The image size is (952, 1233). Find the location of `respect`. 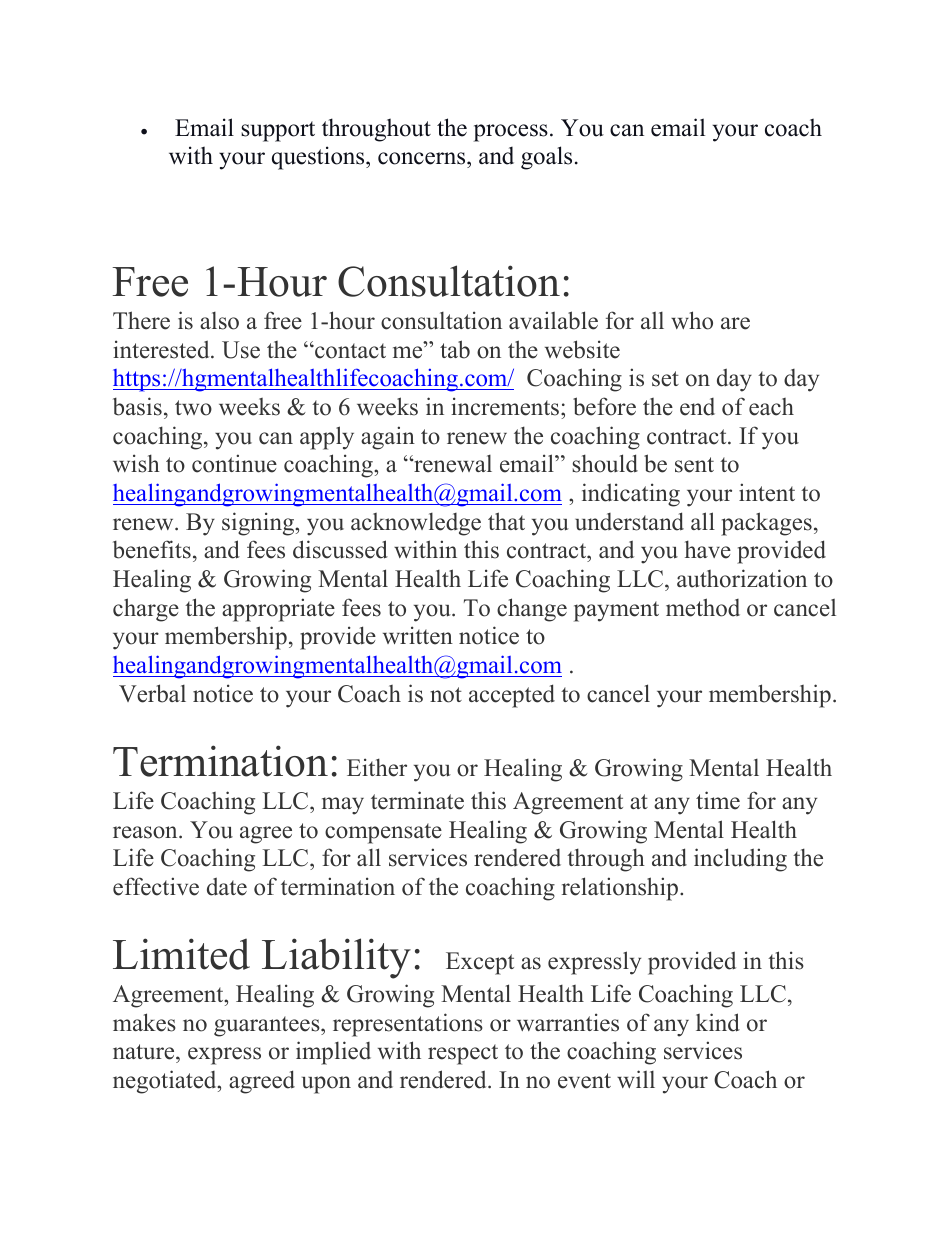

respect is located at coordinates (463, 1054).
